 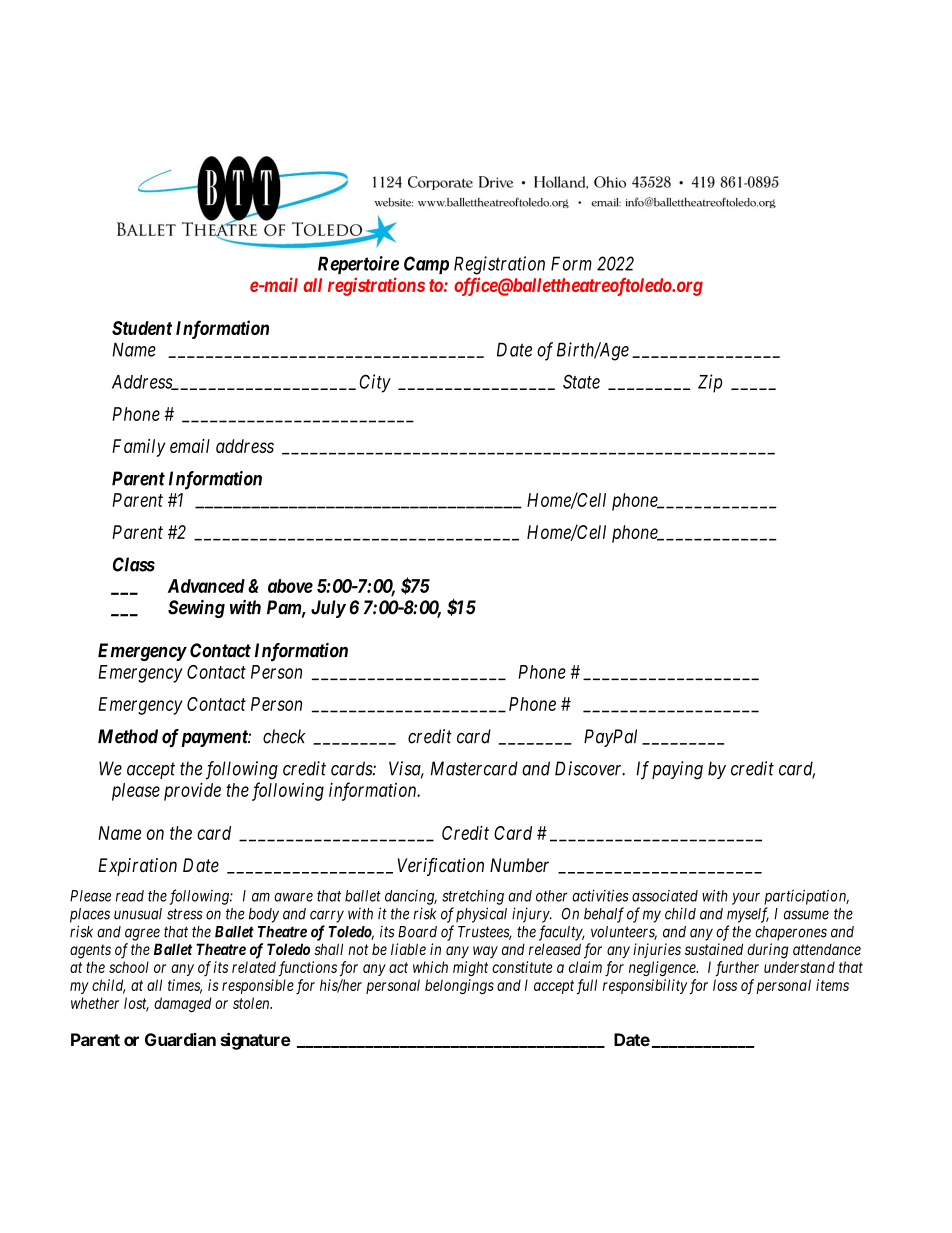 I want to click on Method, so click(x=128, y=736).
